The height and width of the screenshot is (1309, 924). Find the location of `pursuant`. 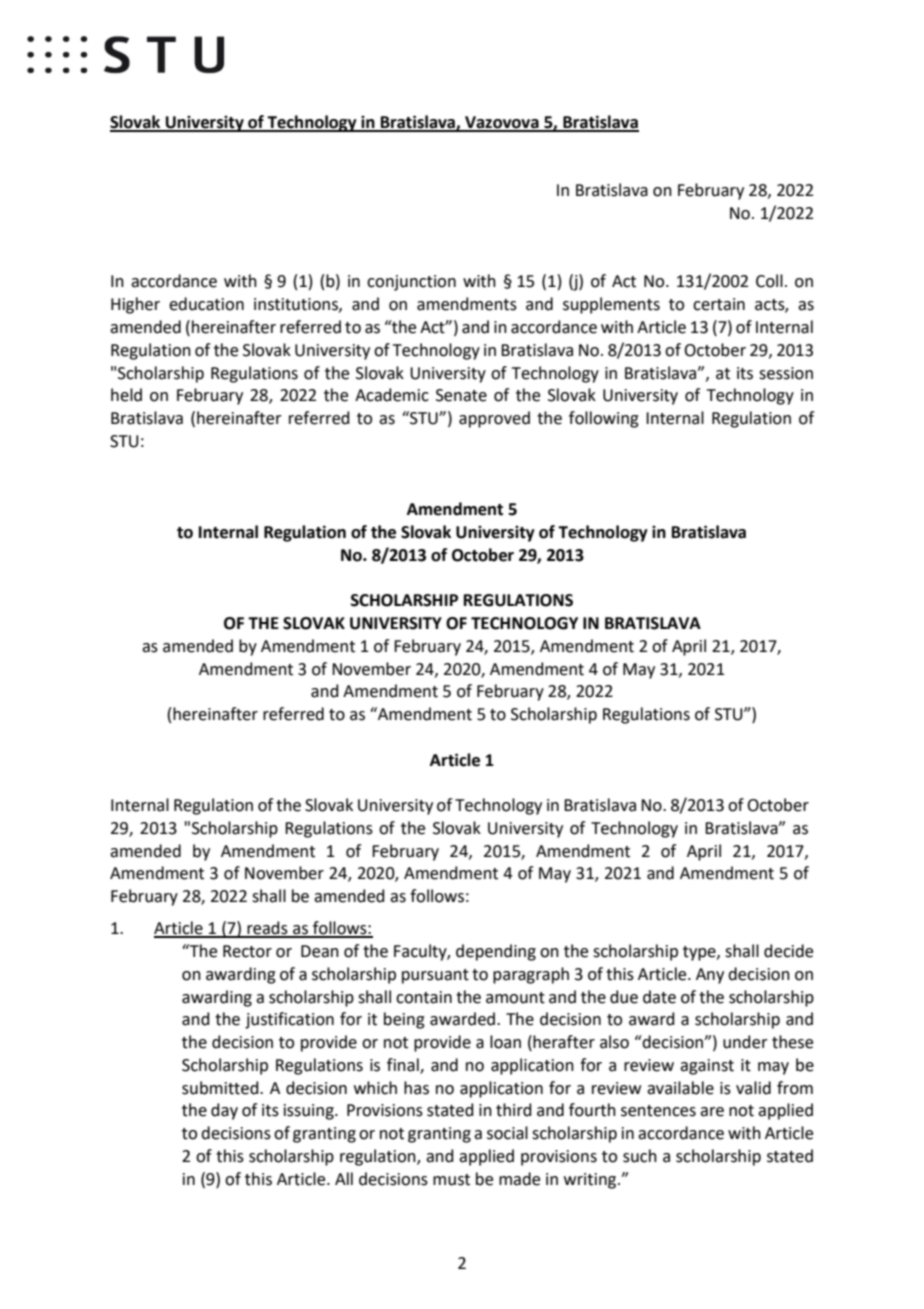

pursuant is located at coordinates (435, 976).
